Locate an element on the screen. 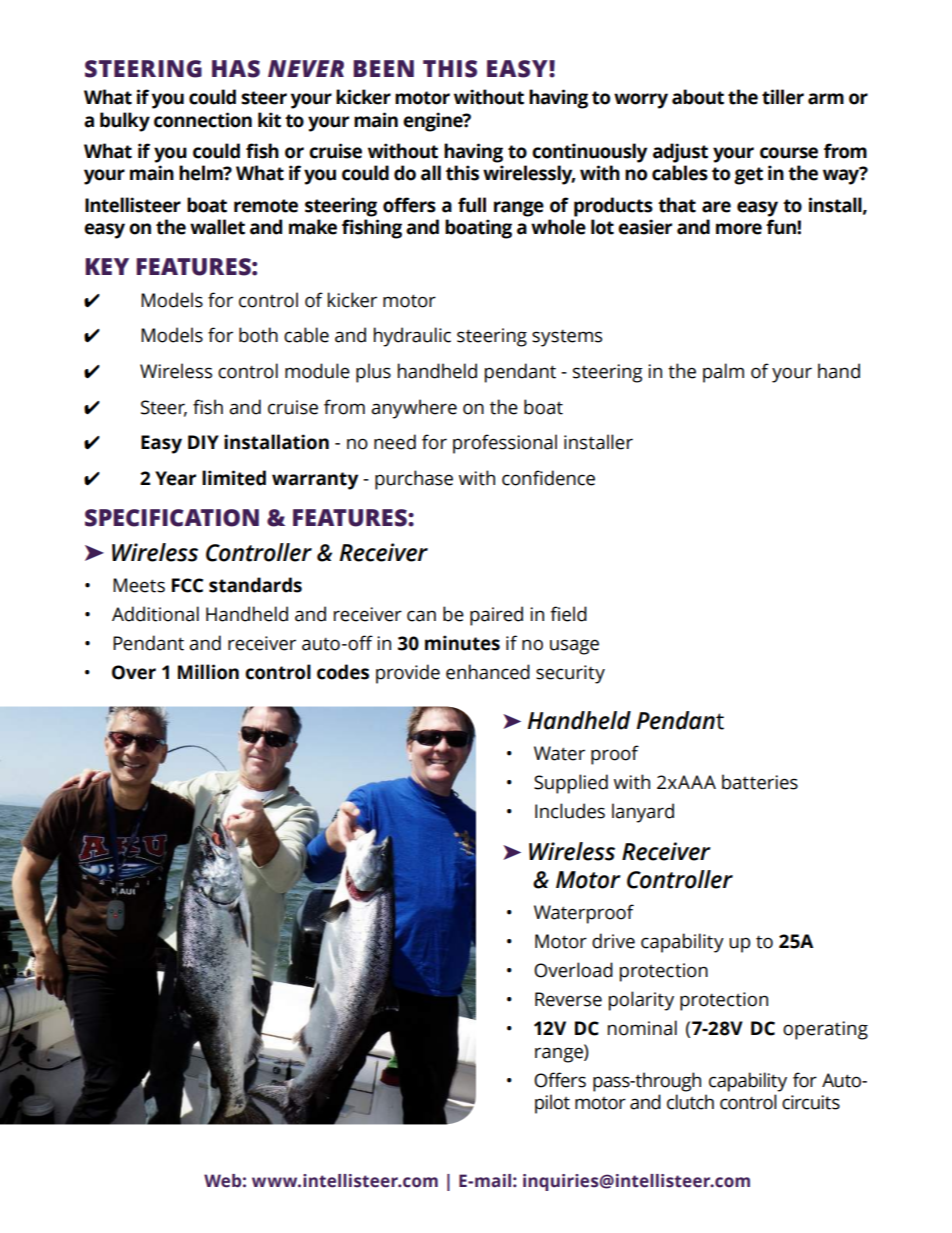 This screenshot has height=1233, width=952. enhanced is located at coordinates (488, 672).
